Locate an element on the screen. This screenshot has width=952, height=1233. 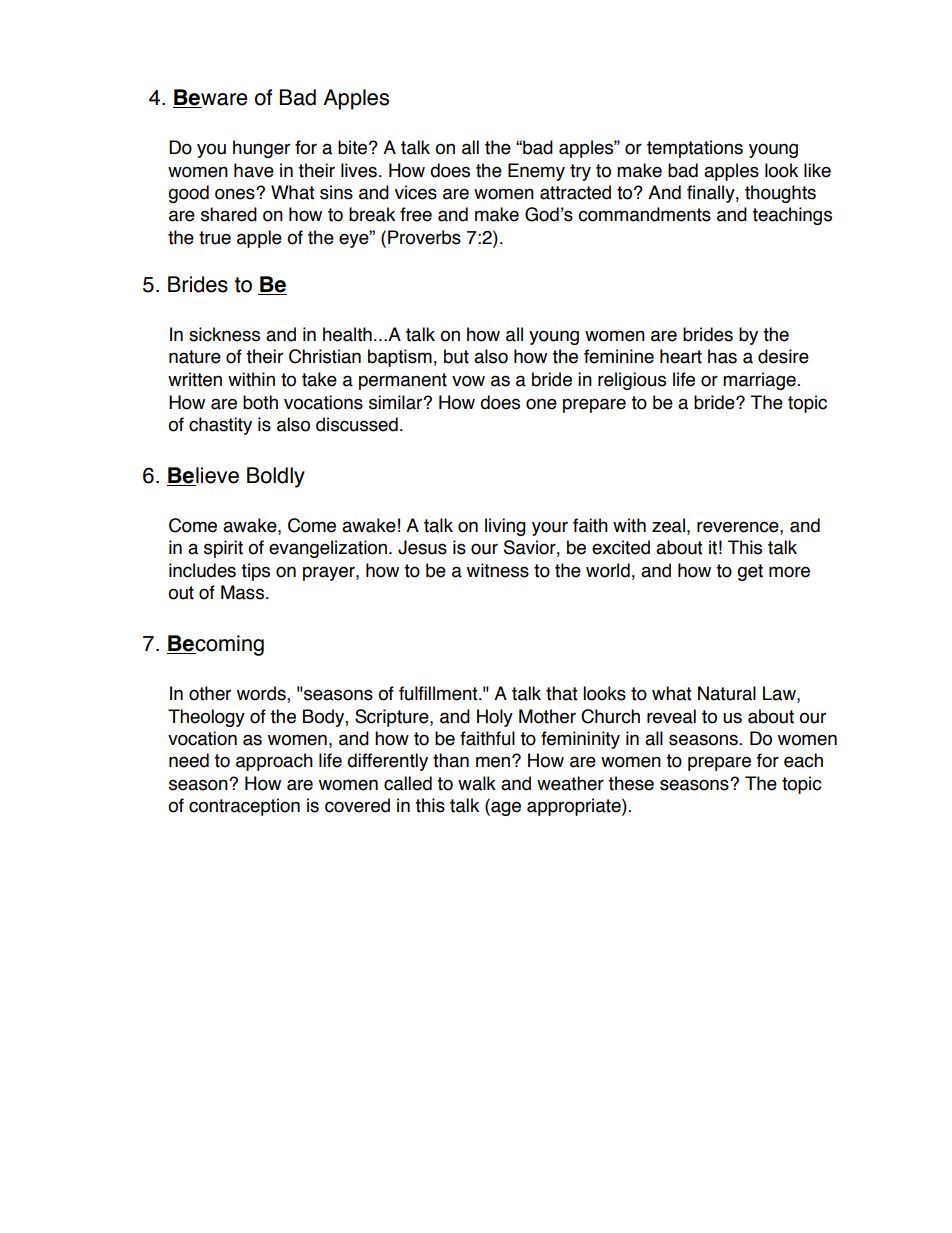
contraception is located at coordinates (244, 807).
